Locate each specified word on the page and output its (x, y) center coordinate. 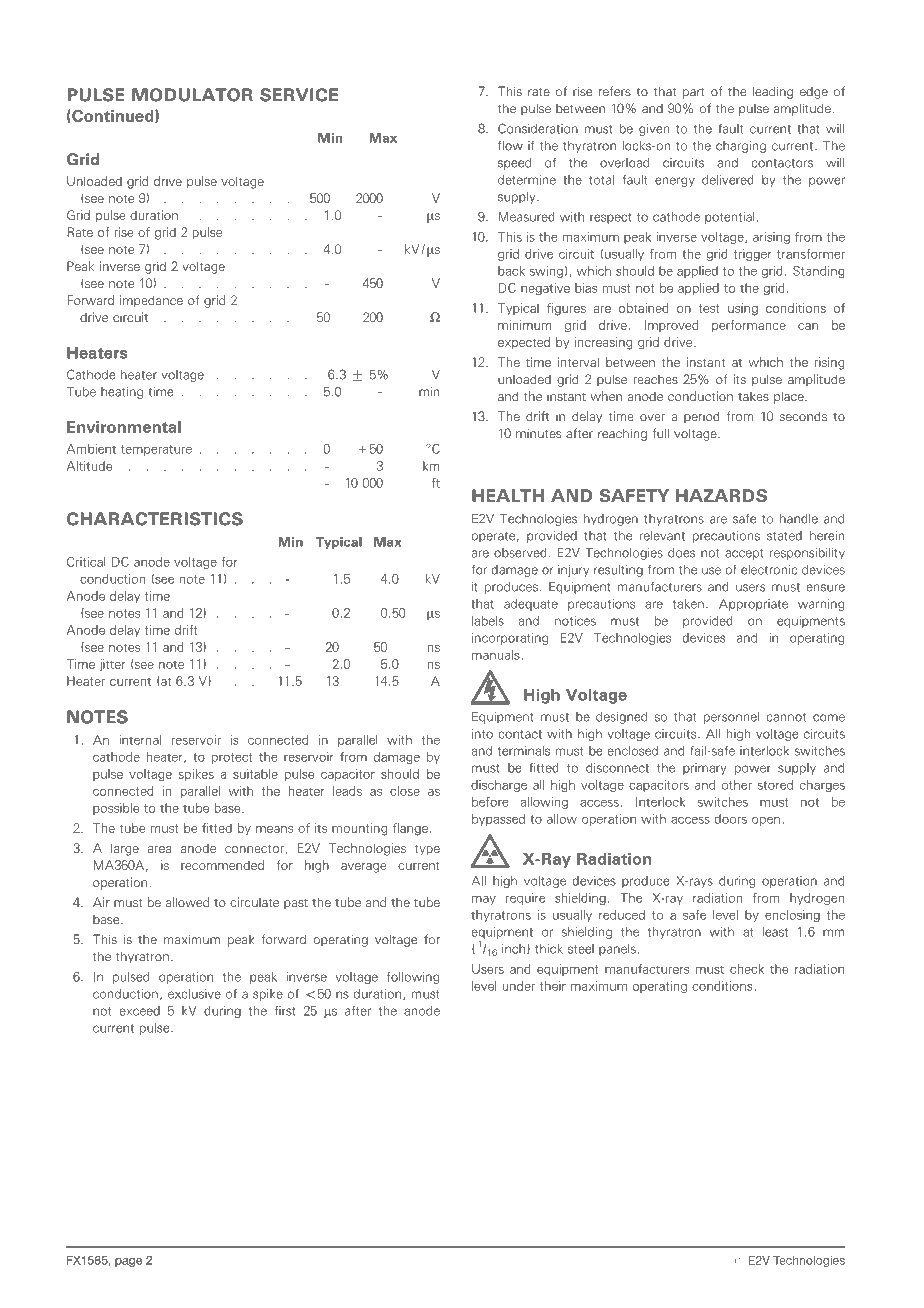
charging (741, 147)
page (128, 1262)
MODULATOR (192, 95)
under (518, 986)
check (747, 969)
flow (510, 145)
